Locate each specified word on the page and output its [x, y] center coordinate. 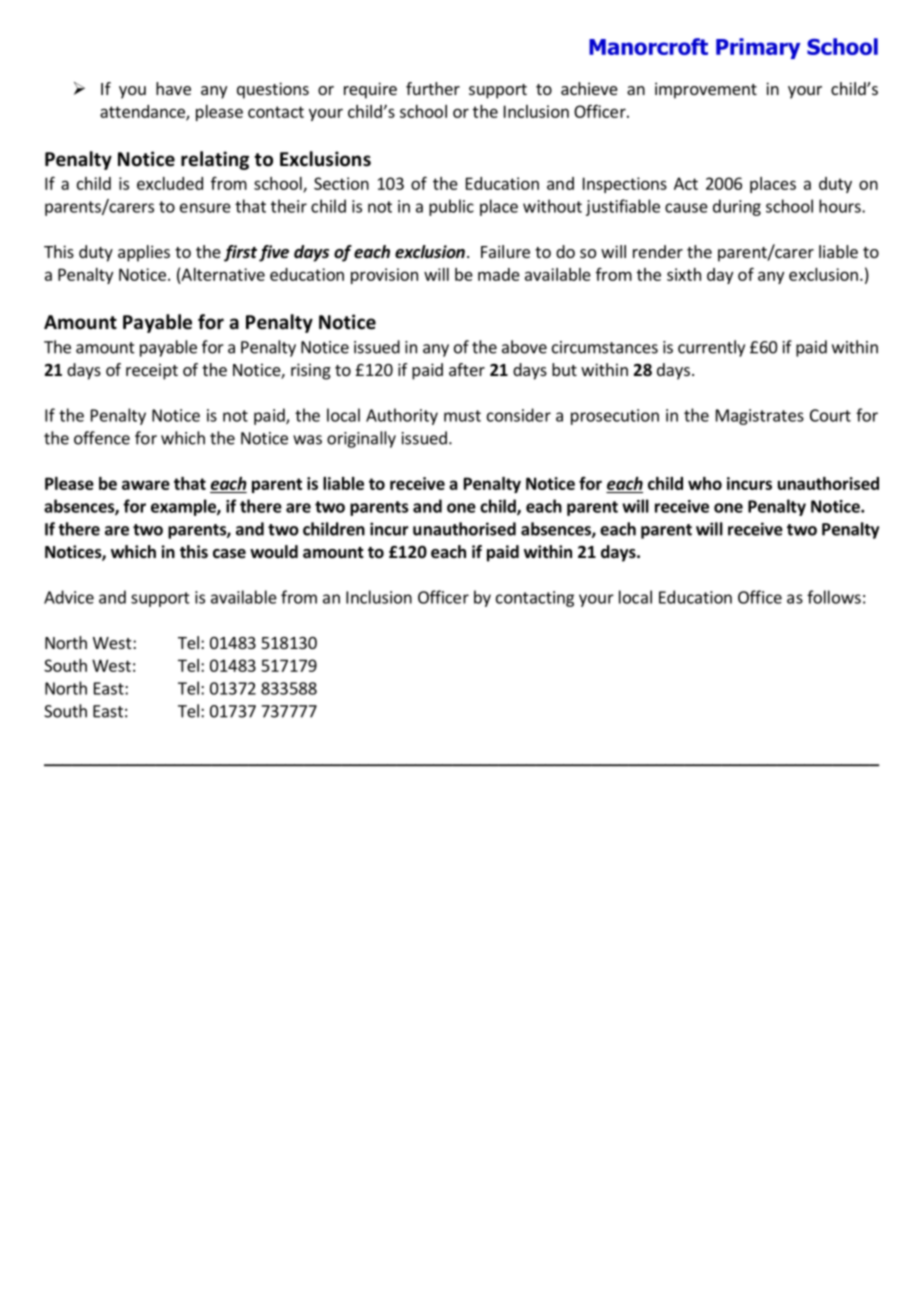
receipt [152, 371]
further [433, 88]
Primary [758, 48]
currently [711, 348]
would [274, 552]
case [229, 554]
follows [834, 597]
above [524, 347]
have [173, 88]
